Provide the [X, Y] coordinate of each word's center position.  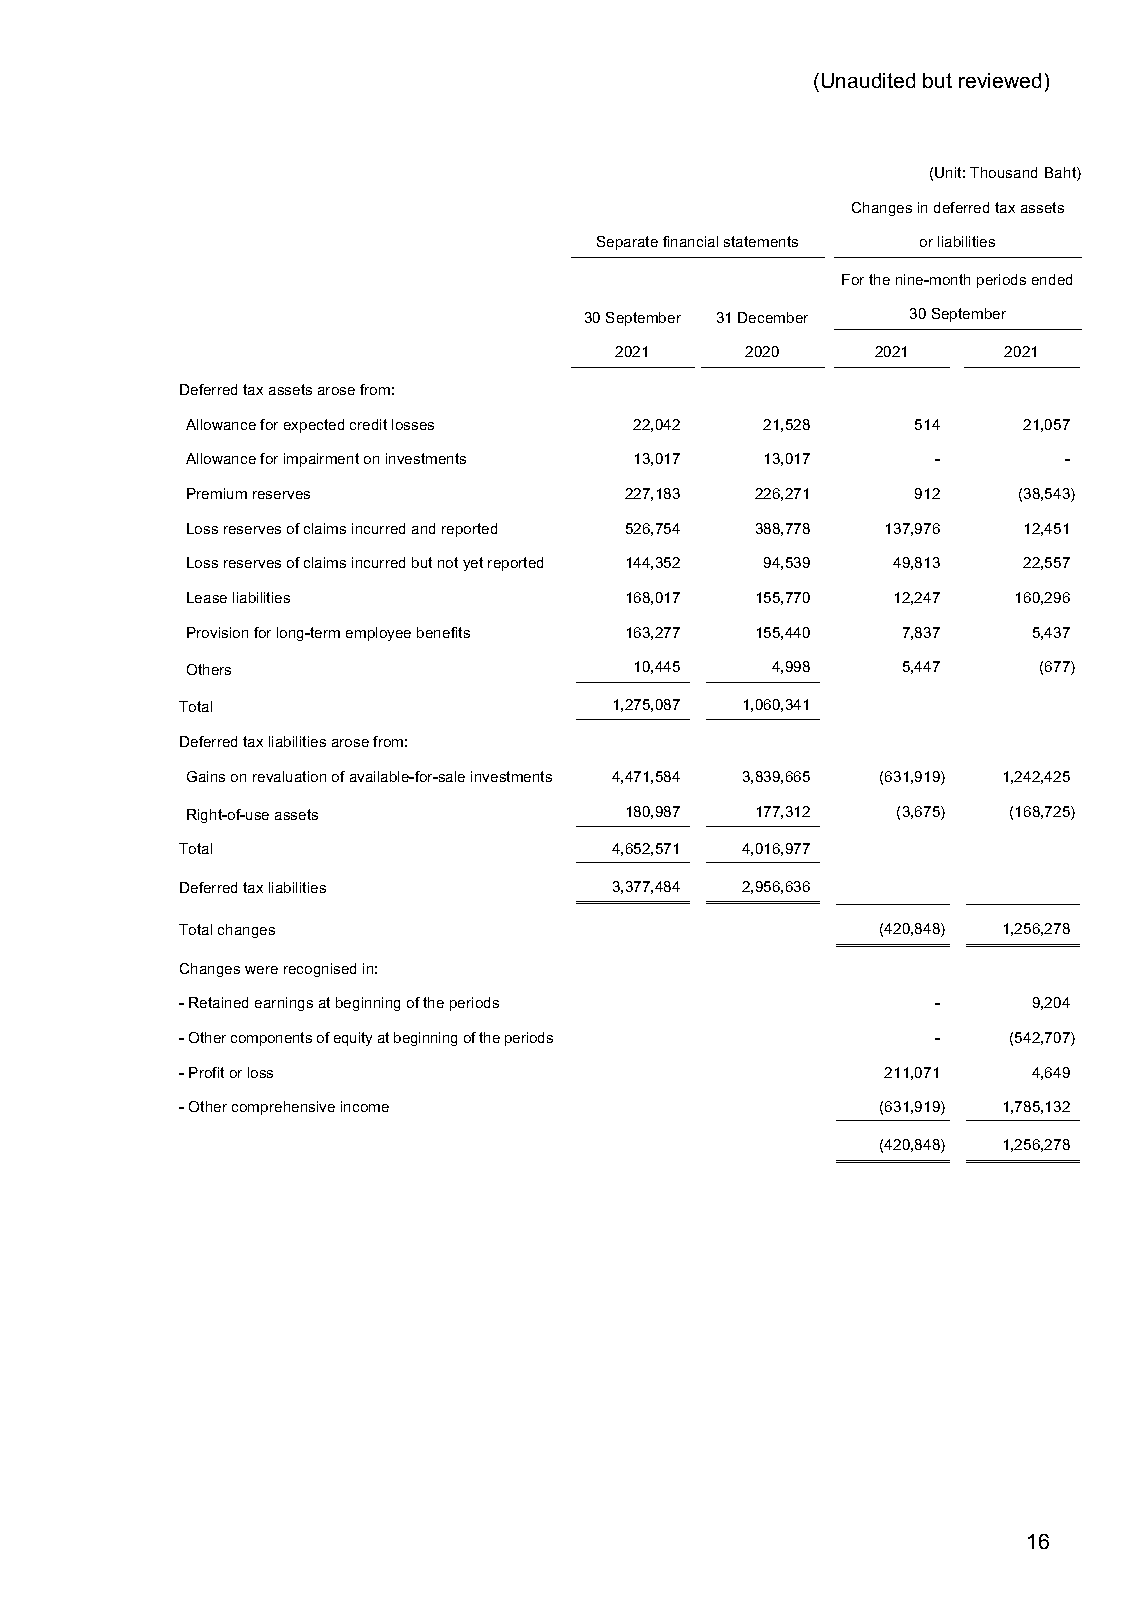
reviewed [1000, 80]
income [365, 1106]
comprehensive [283, 1108]
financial [690, 241]
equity [353, 1039]
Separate [627, 243]
